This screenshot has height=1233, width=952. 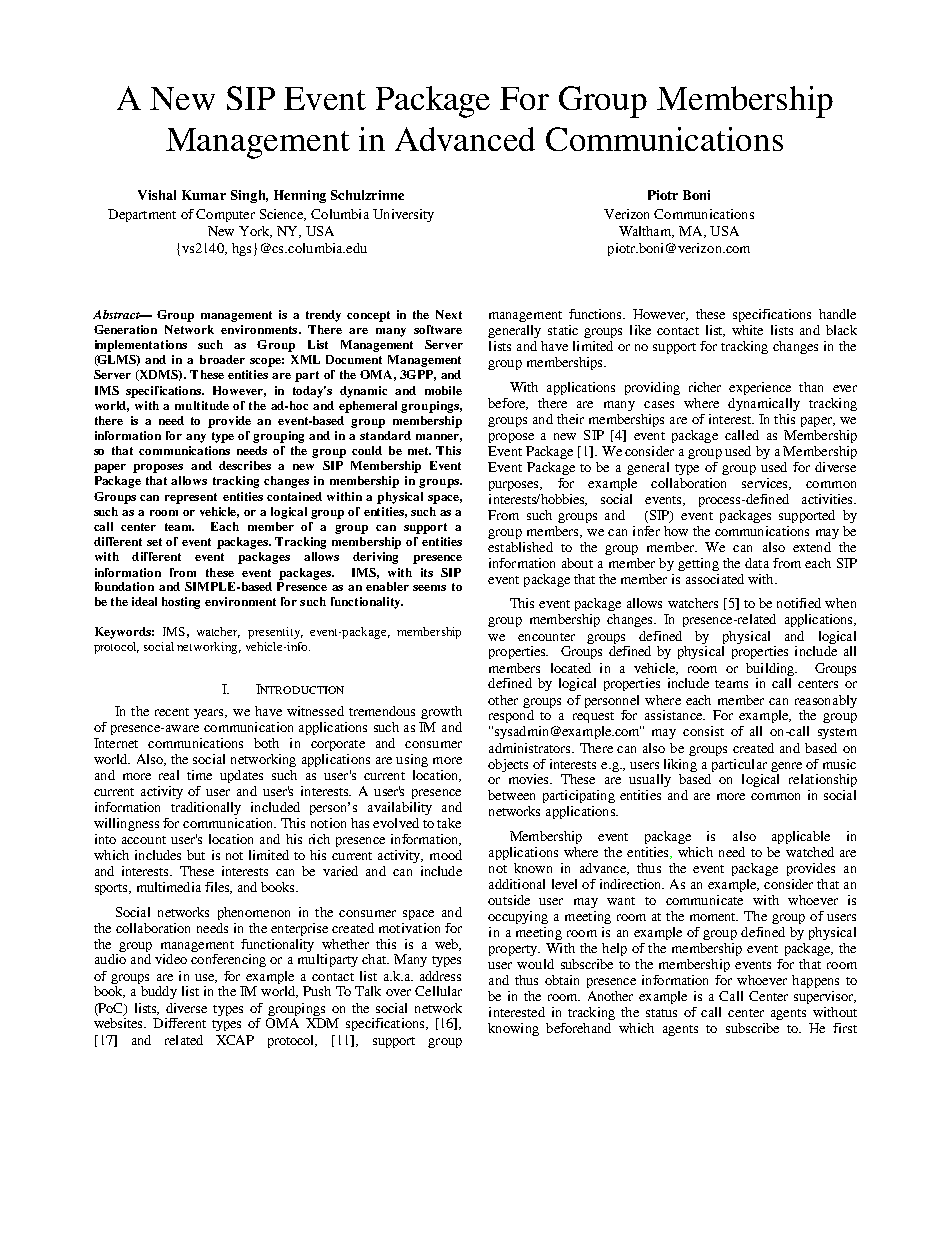 What do you see at coordinates (159, 992) in the screenshot?
I see `buddy` at bounding box center [159, 992].
